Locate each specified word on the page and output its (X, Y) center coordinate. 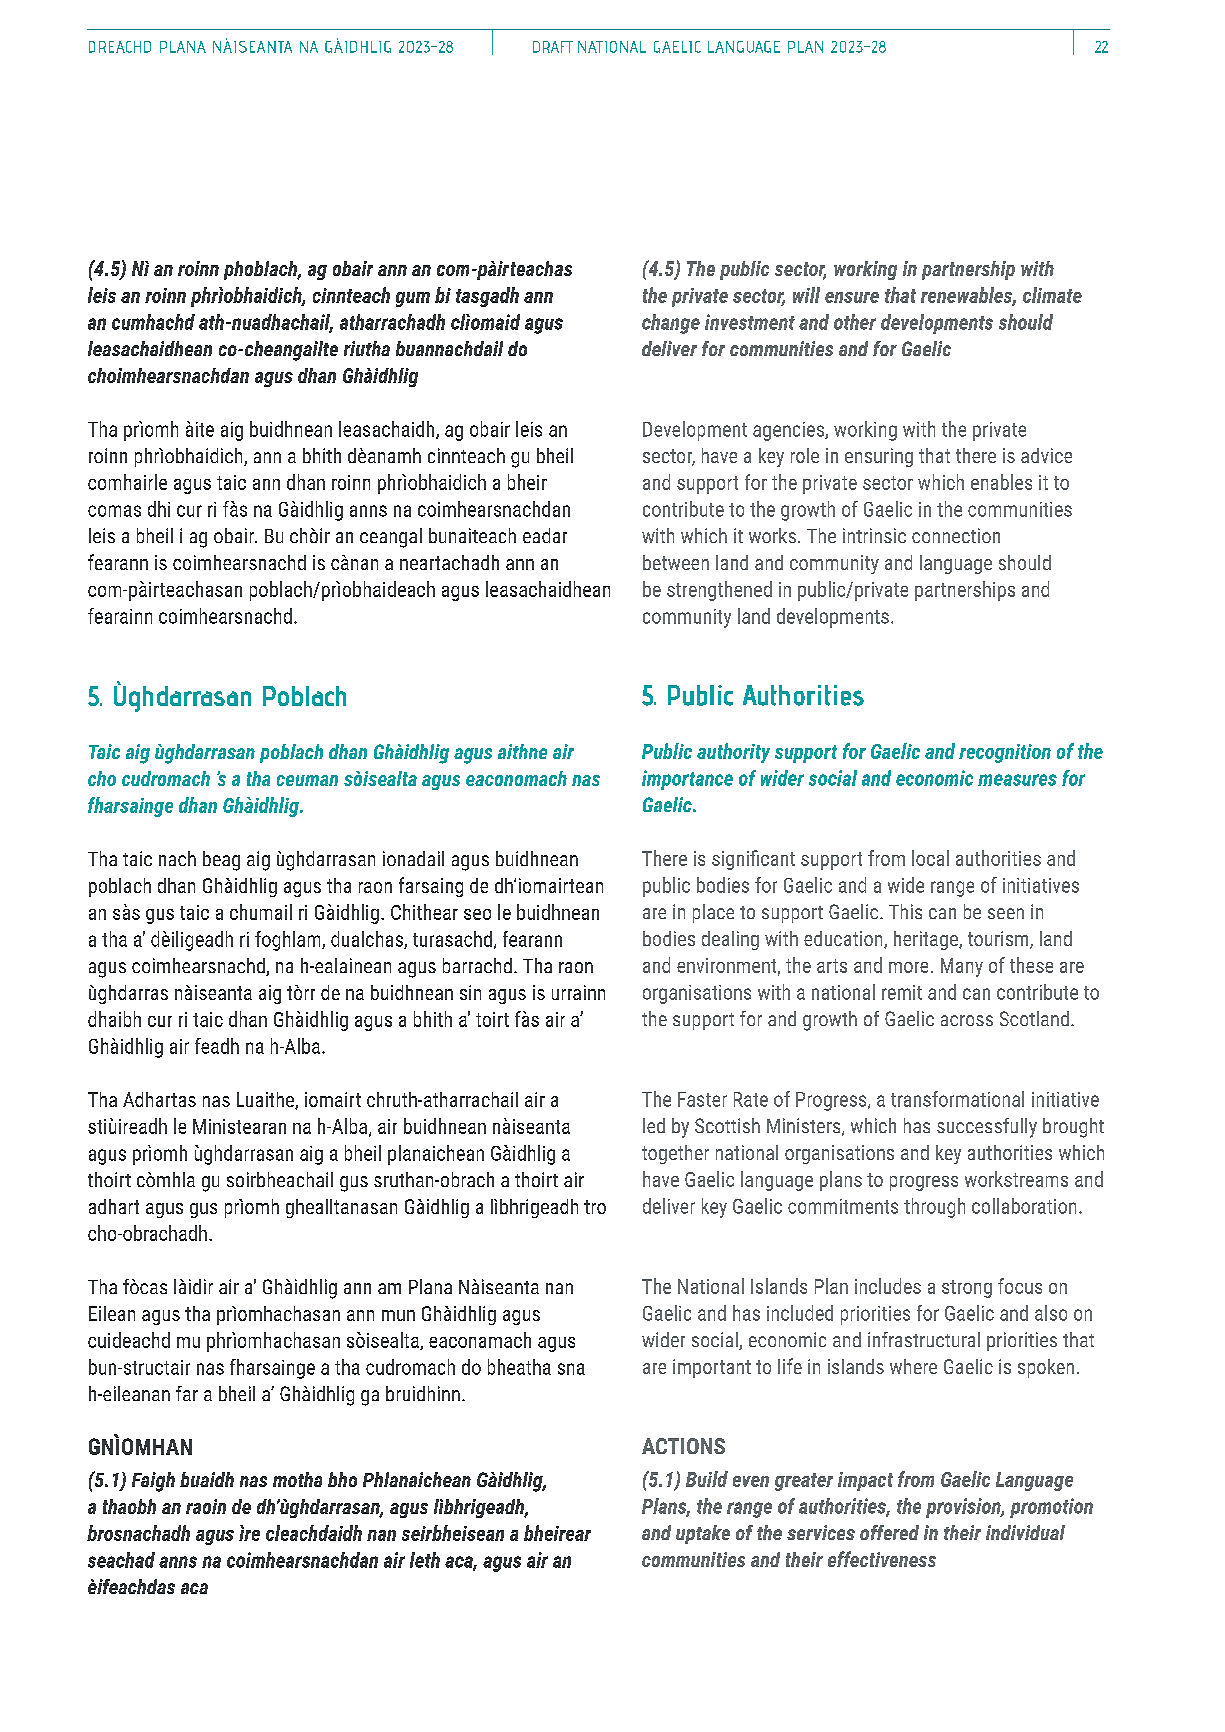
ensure (852, 297)
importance (687, 780)
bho (342, 1479)
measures (1017, 780)
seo (477, 914)
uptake (703, 1534)
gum (413, 299)
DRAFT (553, 47)
